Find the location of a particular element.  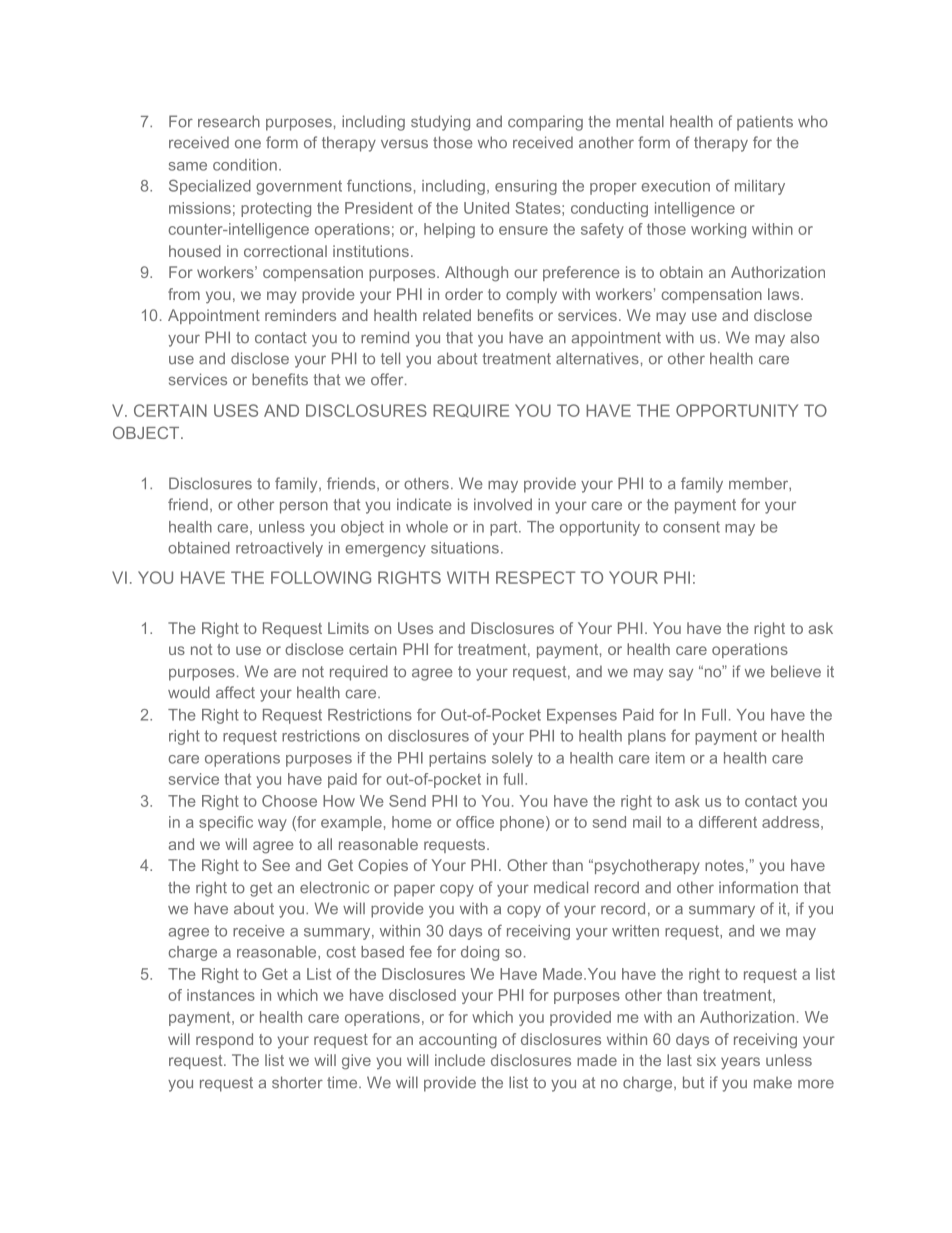

respond is located at coordinates (224, 1040).
